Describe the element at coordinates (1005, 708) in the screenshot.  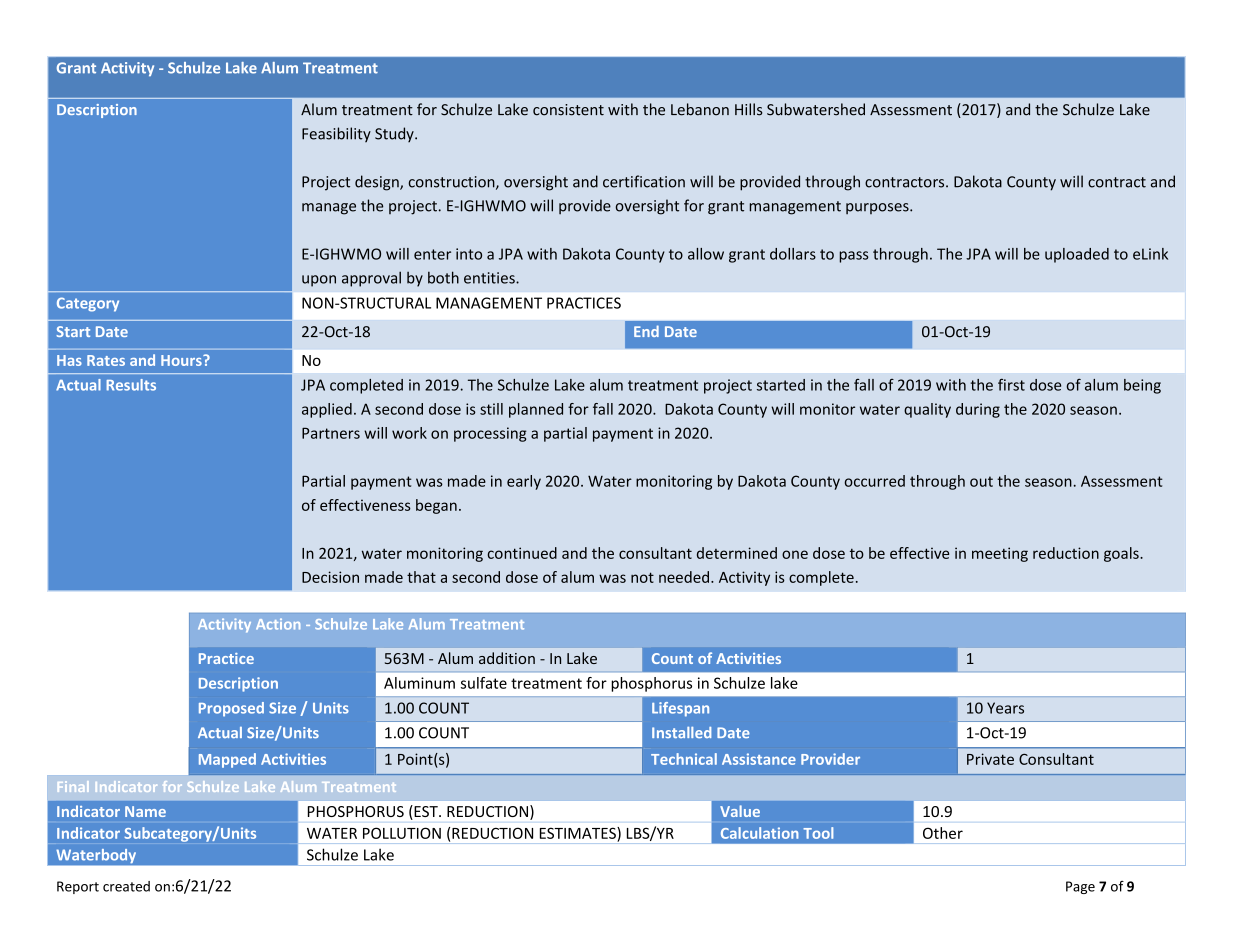
I see `Years` at that location.
